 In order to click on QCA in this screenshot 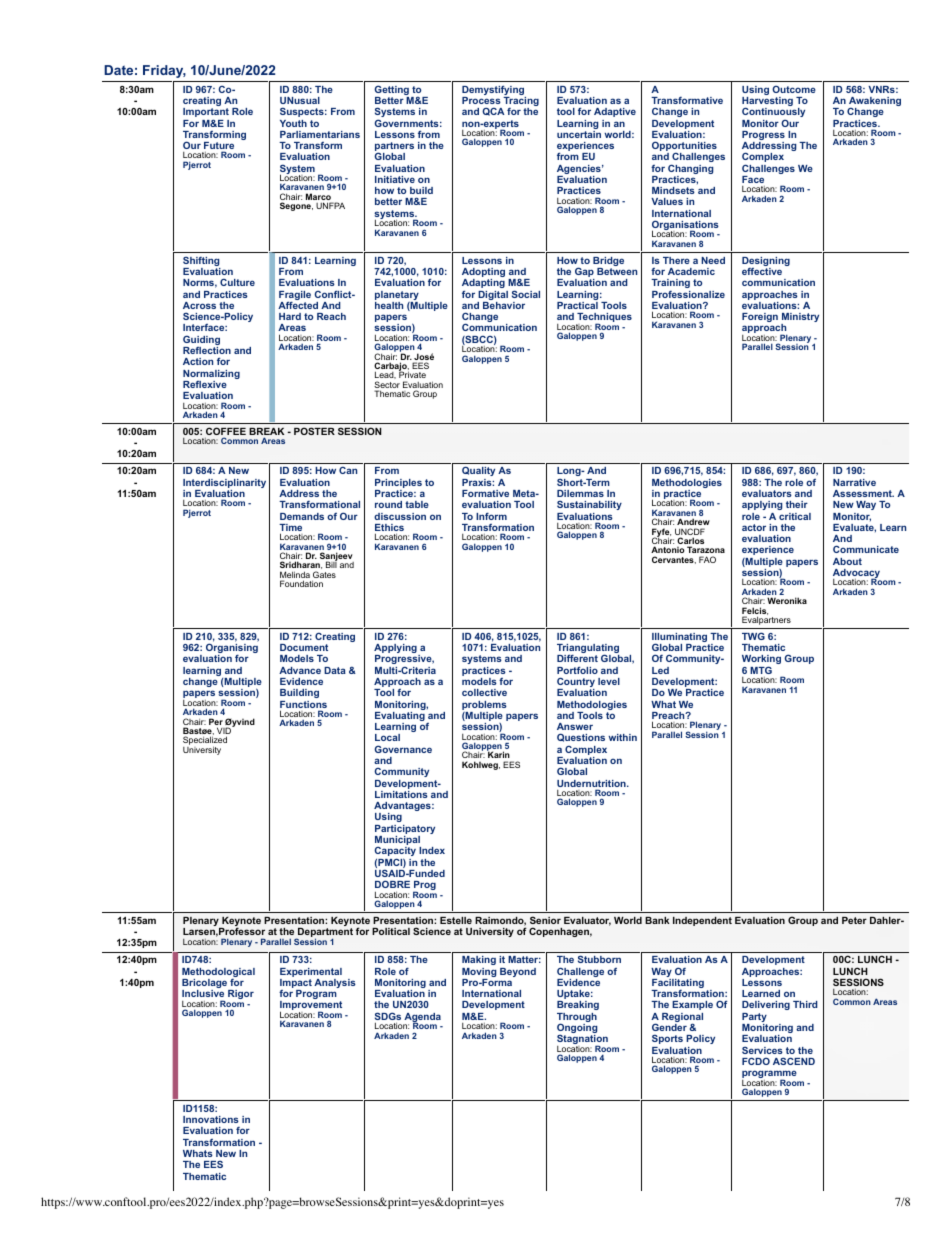, I will do `click(493, 111)`.
